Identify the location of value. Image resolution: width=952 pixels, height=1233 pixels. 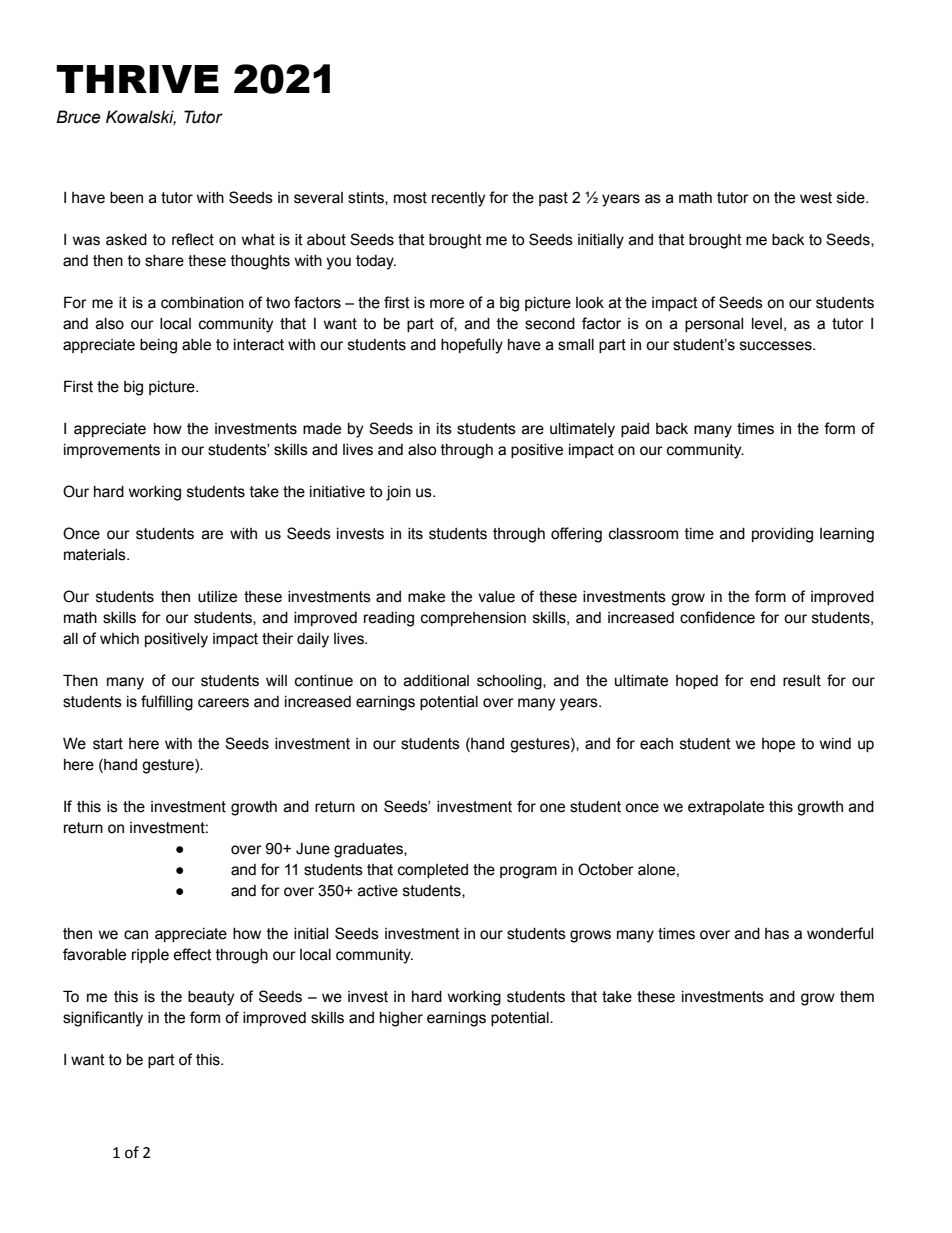
(496, 597).
